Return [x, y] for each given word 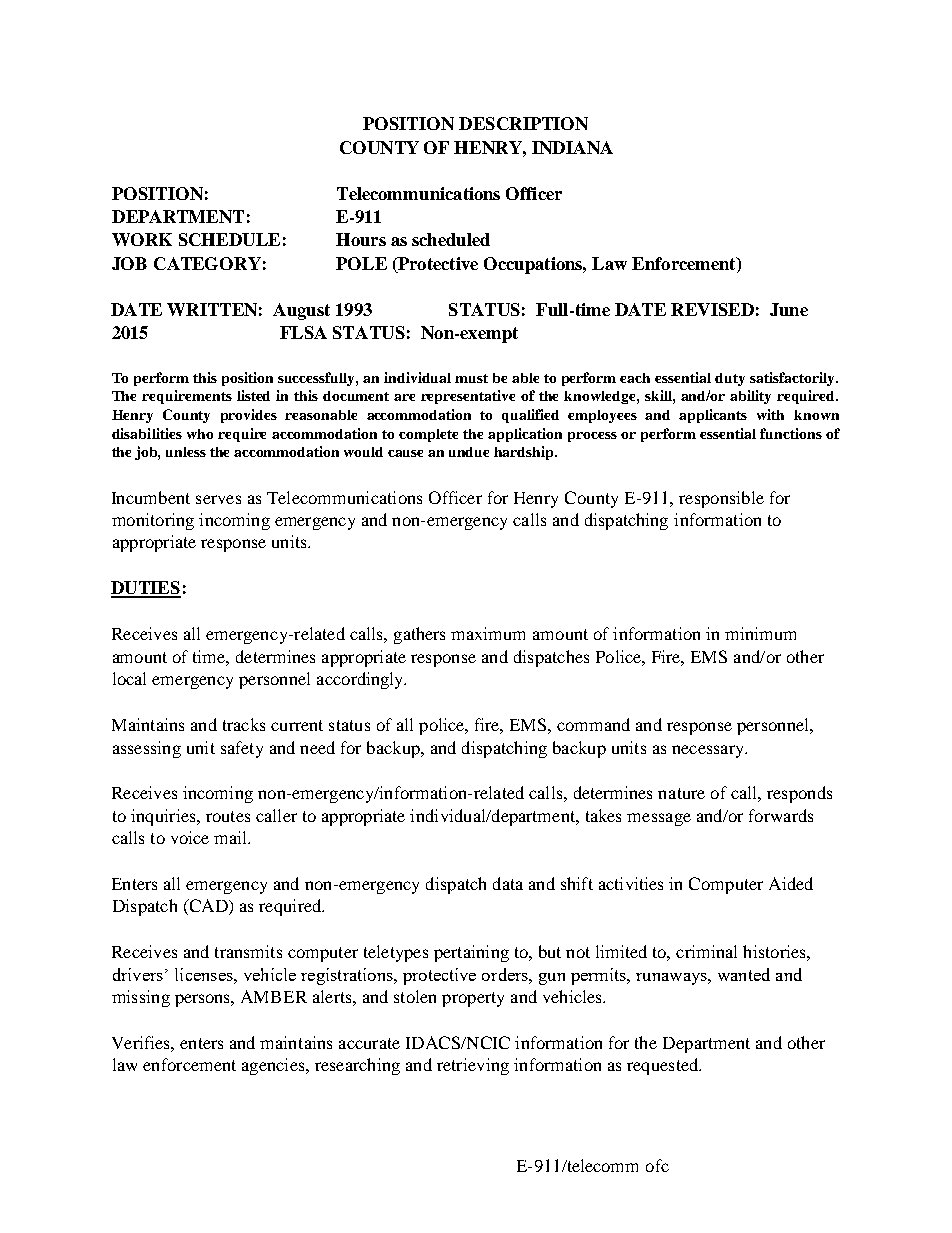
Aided [791, 883]
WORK [142, 239]
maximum [488, 633]
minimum [760, 633]
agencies [274, 1066]
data [508, 883]
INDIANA [572, 147]
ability [750, 397]
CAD [208, 907]
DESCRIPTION [523, 123]
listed [253, 395]
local [129, 678]
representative [468, 397]
